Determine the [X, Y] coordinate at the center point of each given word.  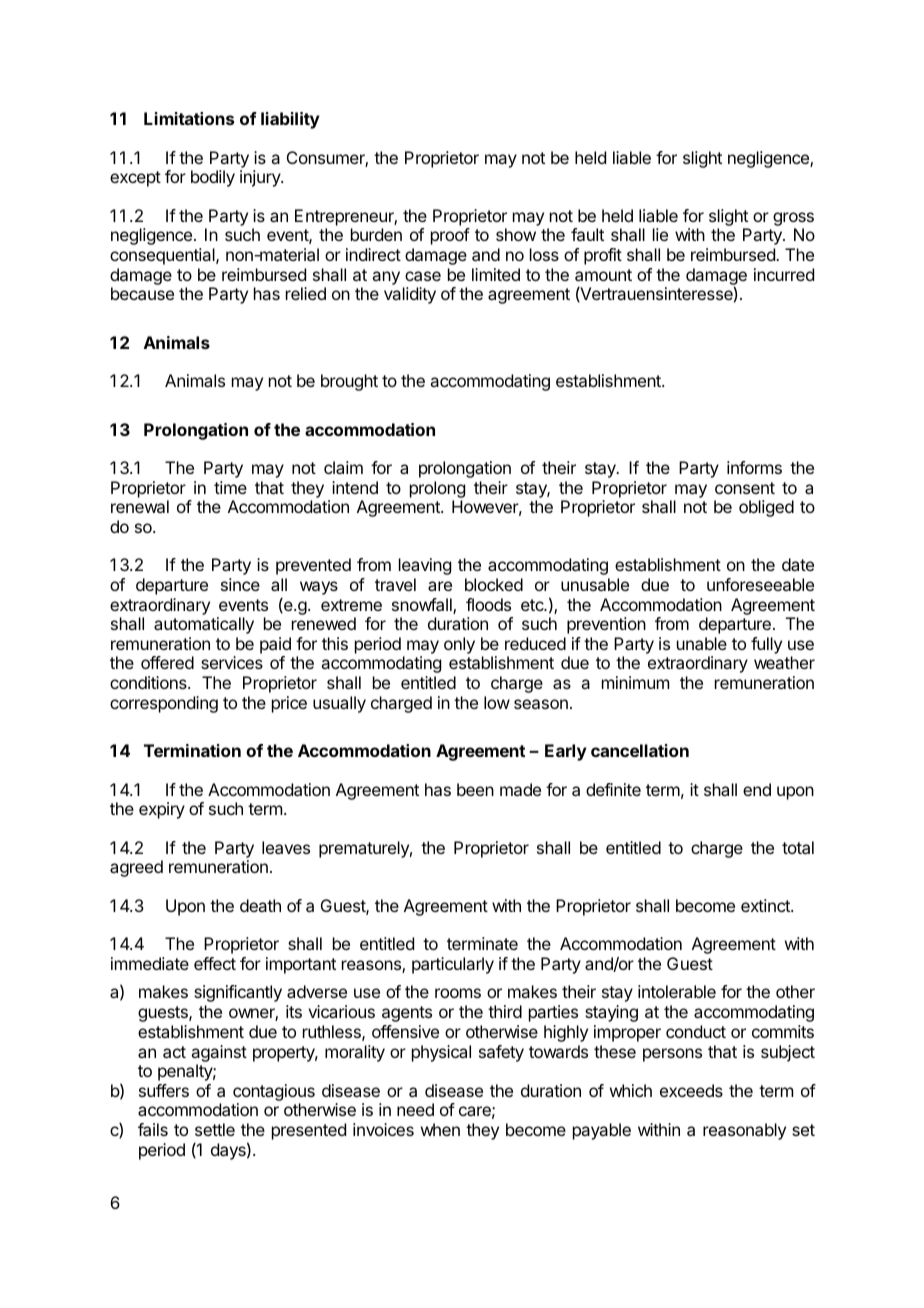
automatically [204, 625]
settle [215, 1129]
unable [702, 643]
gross [793, 219]
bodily [213, 178]
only [459, 645]
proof [450, 236]
